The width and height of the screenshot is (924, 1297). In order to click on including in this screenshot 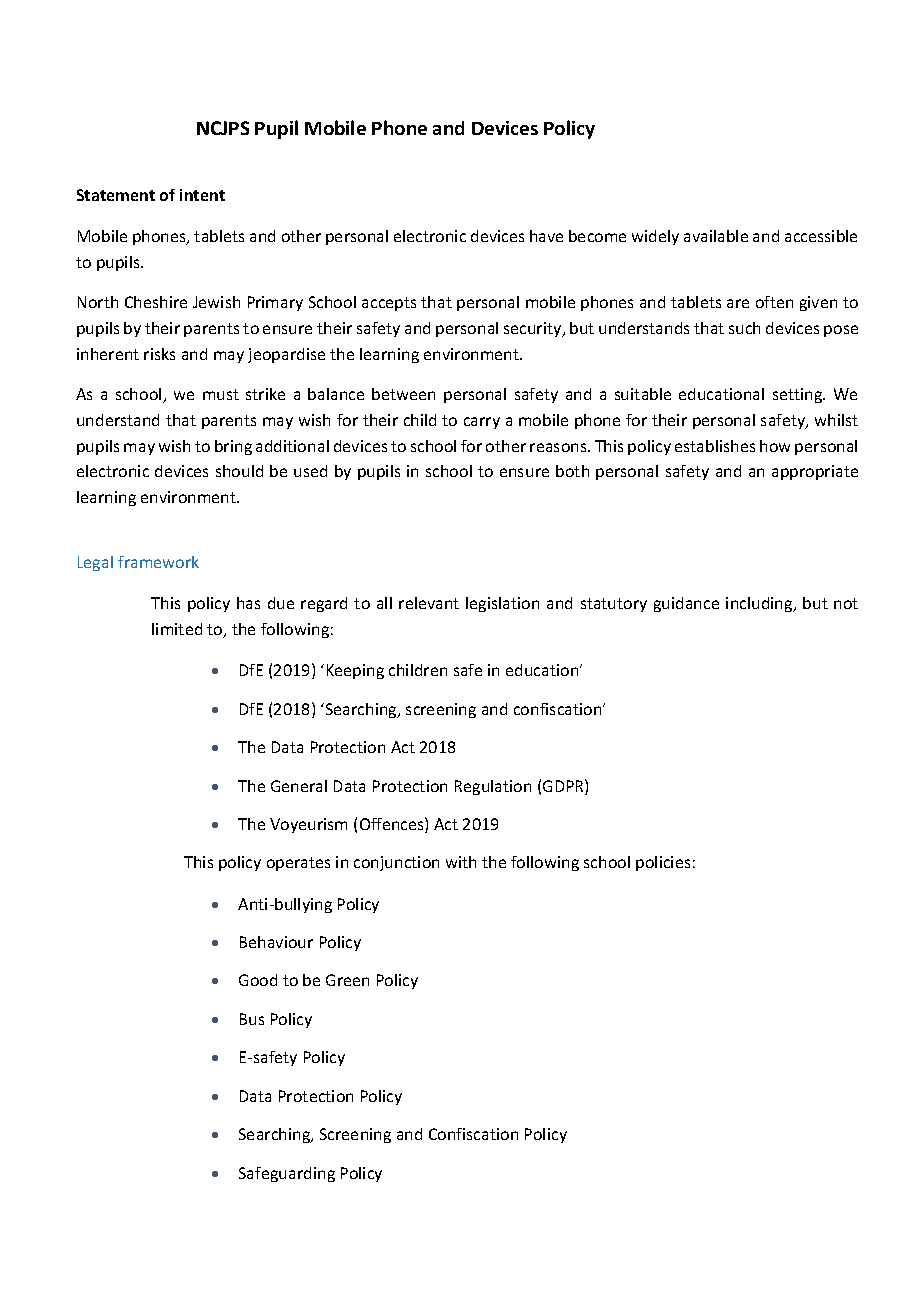, I will do `click(760, 604)`.
